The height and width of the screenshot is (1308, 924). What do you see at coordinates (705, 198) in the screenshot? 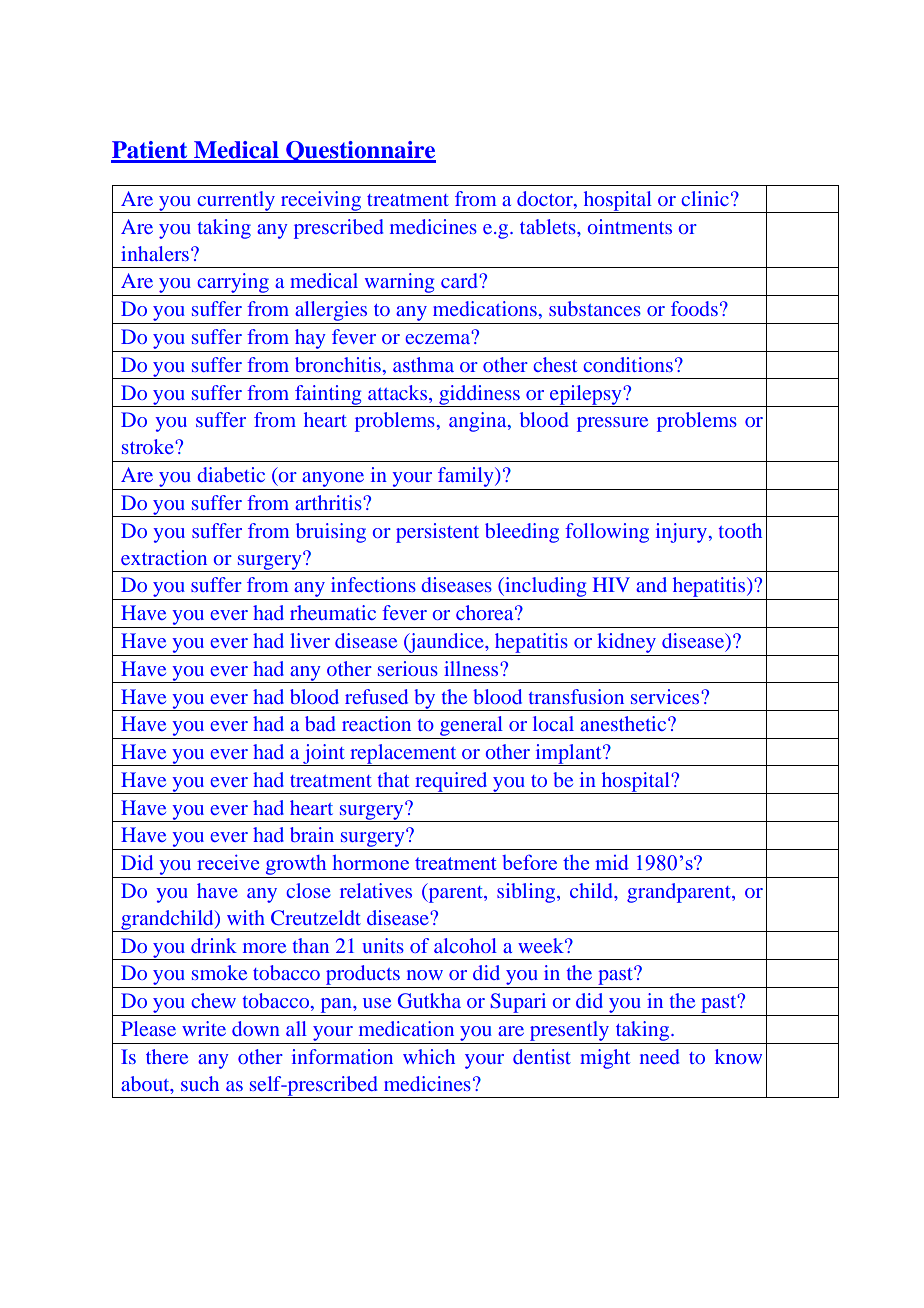
I see `clinic` at bounding box center [705, 198].
